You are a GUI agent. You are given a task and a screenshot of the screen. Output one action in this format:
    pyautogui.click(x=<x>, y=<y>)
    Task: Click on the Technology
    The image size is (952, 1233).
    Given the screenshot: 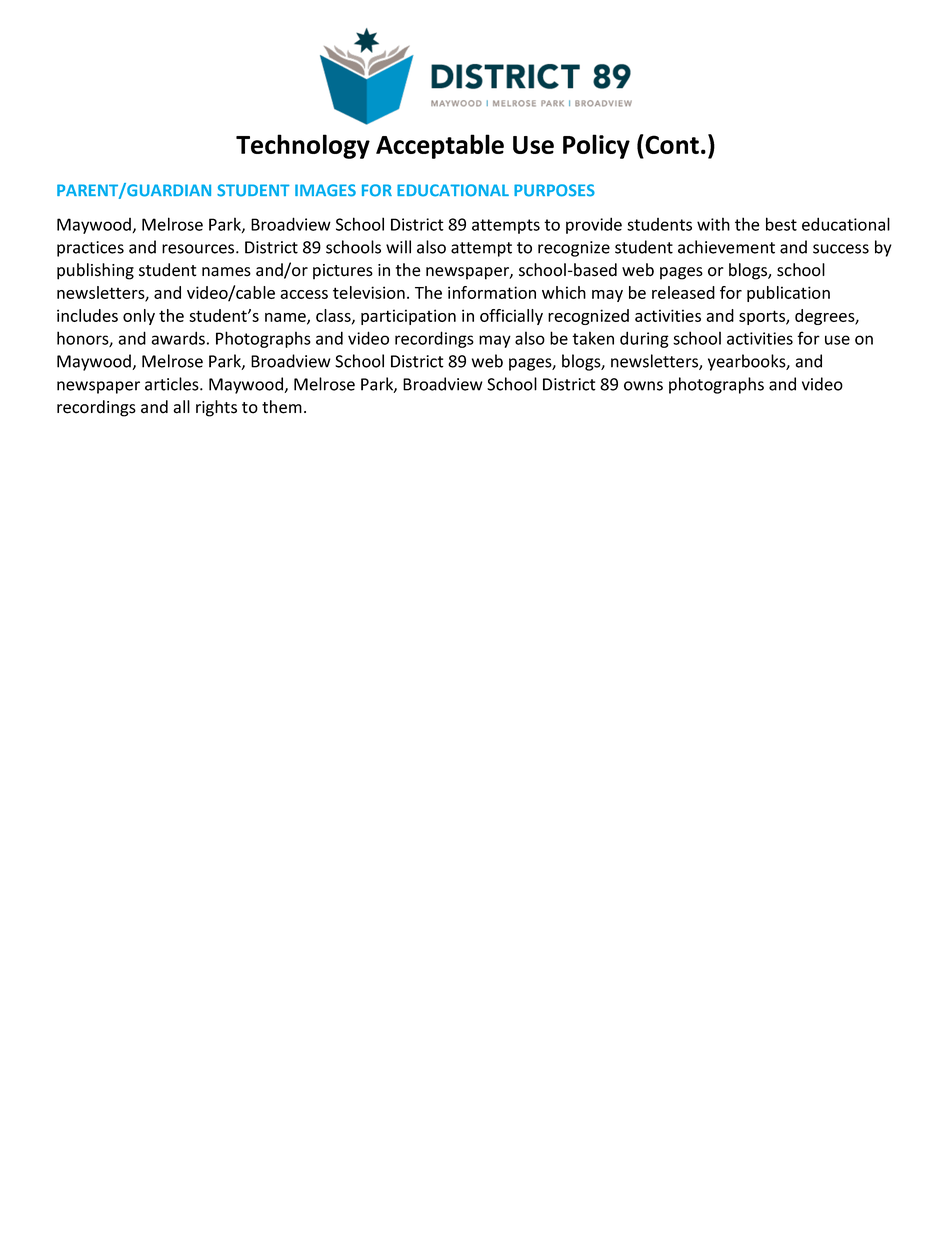 What is the action you would take?
    pyautogui.click(x=303, y=146)
